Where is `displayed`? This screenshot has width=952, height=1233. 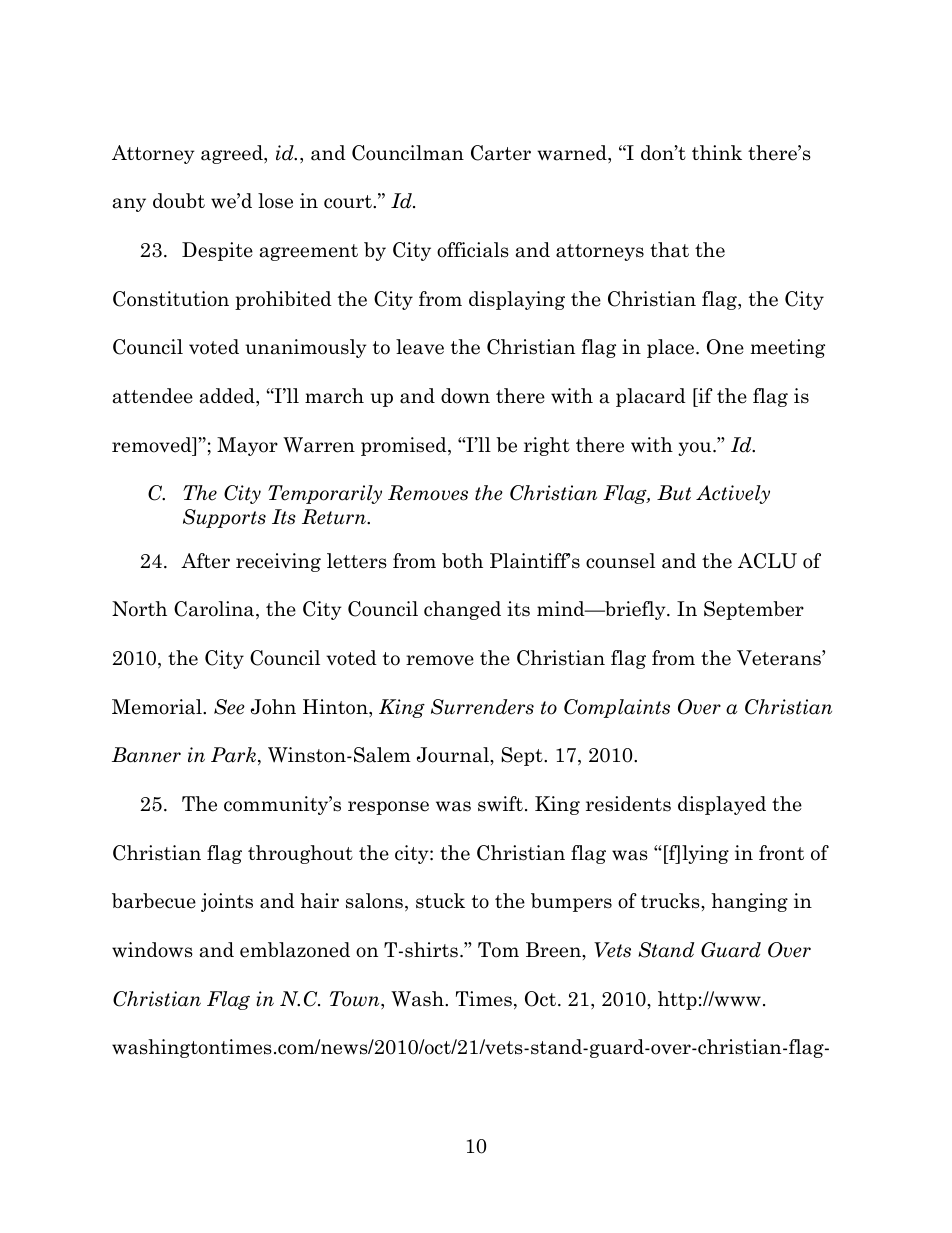 displayed is located at coordinates (722, 805).
